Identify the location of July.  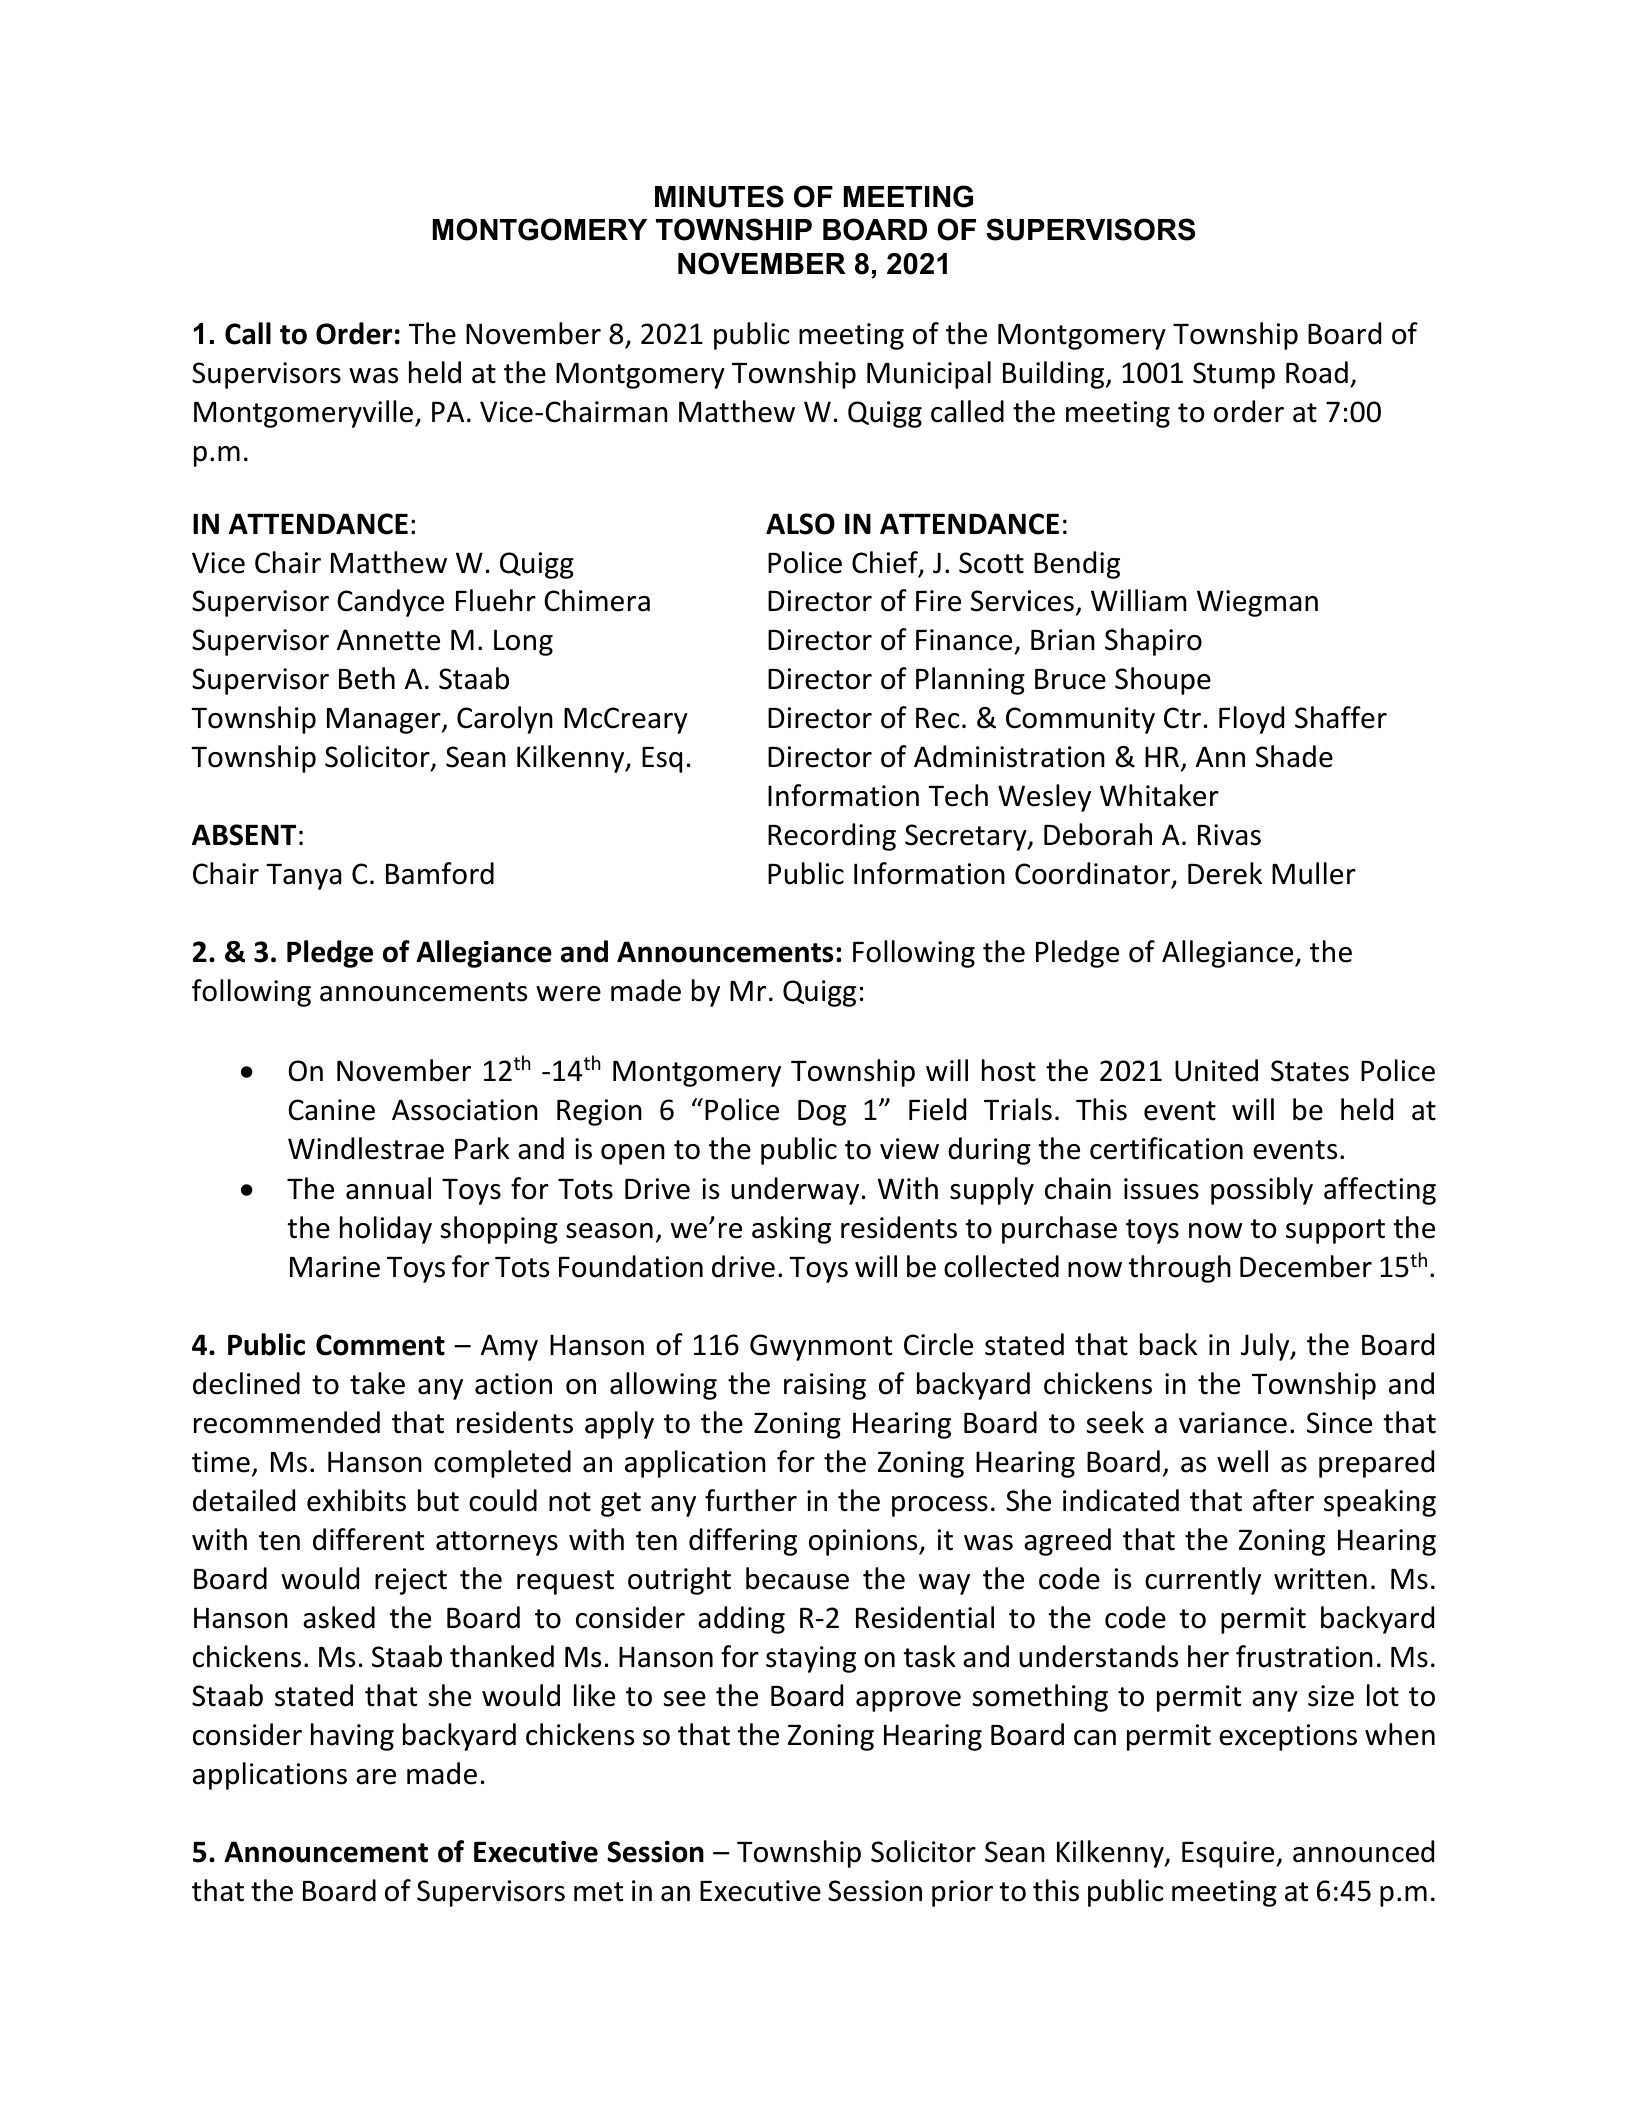
(1266, 1347).
